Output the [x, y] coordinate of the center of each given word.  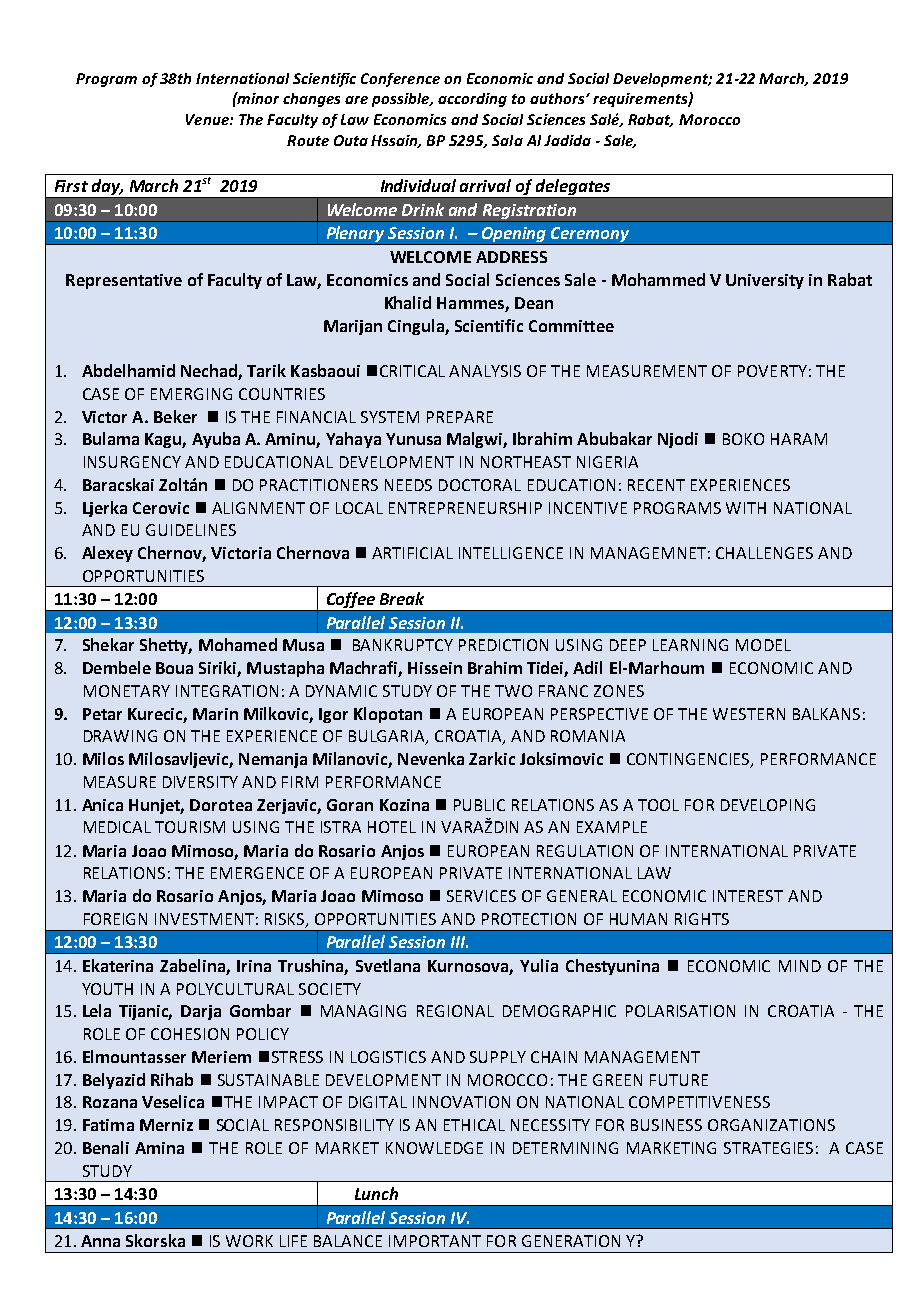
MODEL [763, 645]
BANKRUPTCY [403, 645]
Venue [208, 119]
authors [558, 98]
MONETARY [127, 691]
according [472, 100]
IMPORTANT [435, 1241]
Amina [159, 1148]
